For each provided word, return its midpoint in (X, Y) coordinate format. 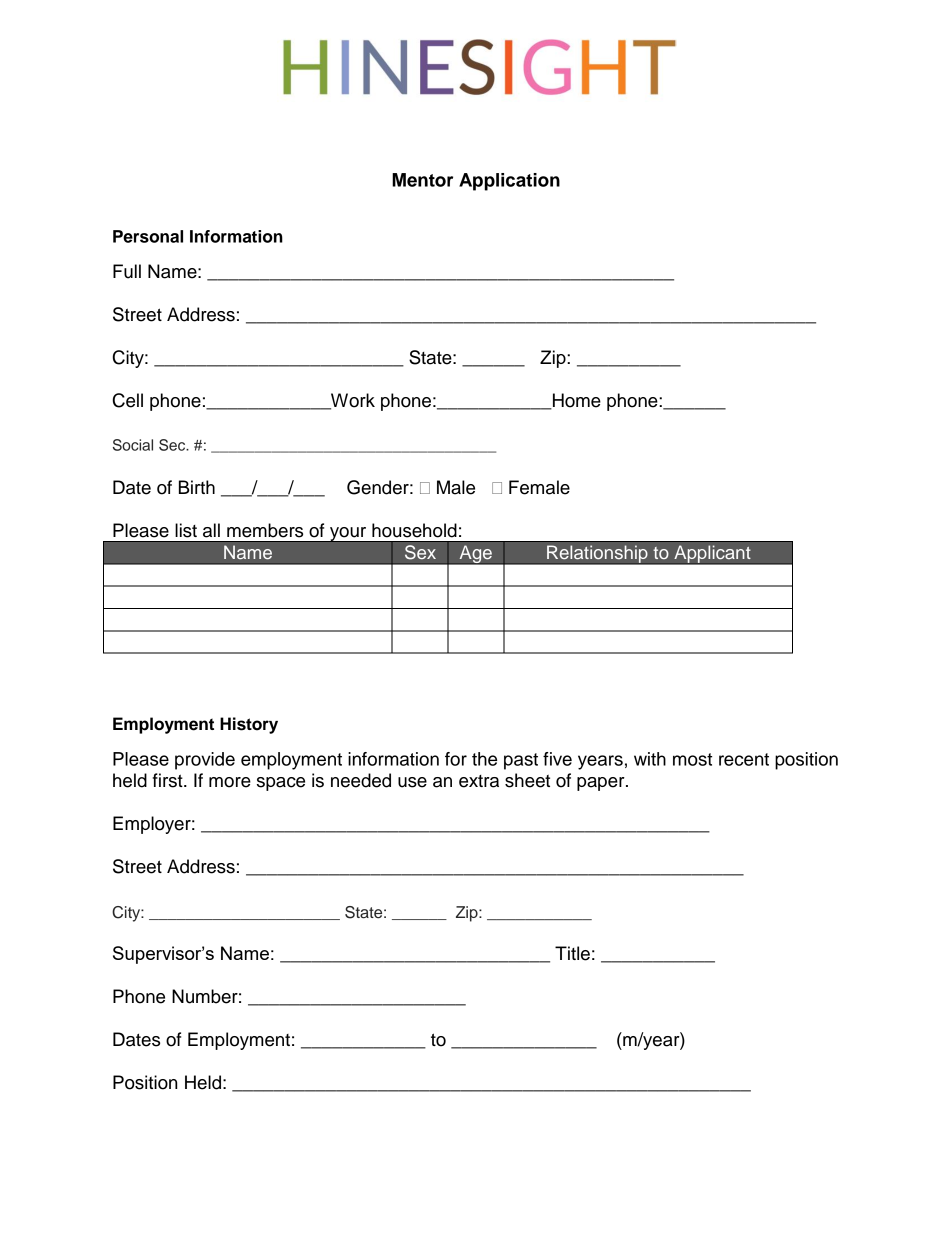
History (249, 725)
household (414, 530)
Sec (173, 445)
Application (509, 182)
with (650, 759)
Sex (420, 552)
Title (572, 953)
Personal (148, 236)
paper (602, 784)
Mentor (422, 180)
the (484, 759)
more (230, 782)
